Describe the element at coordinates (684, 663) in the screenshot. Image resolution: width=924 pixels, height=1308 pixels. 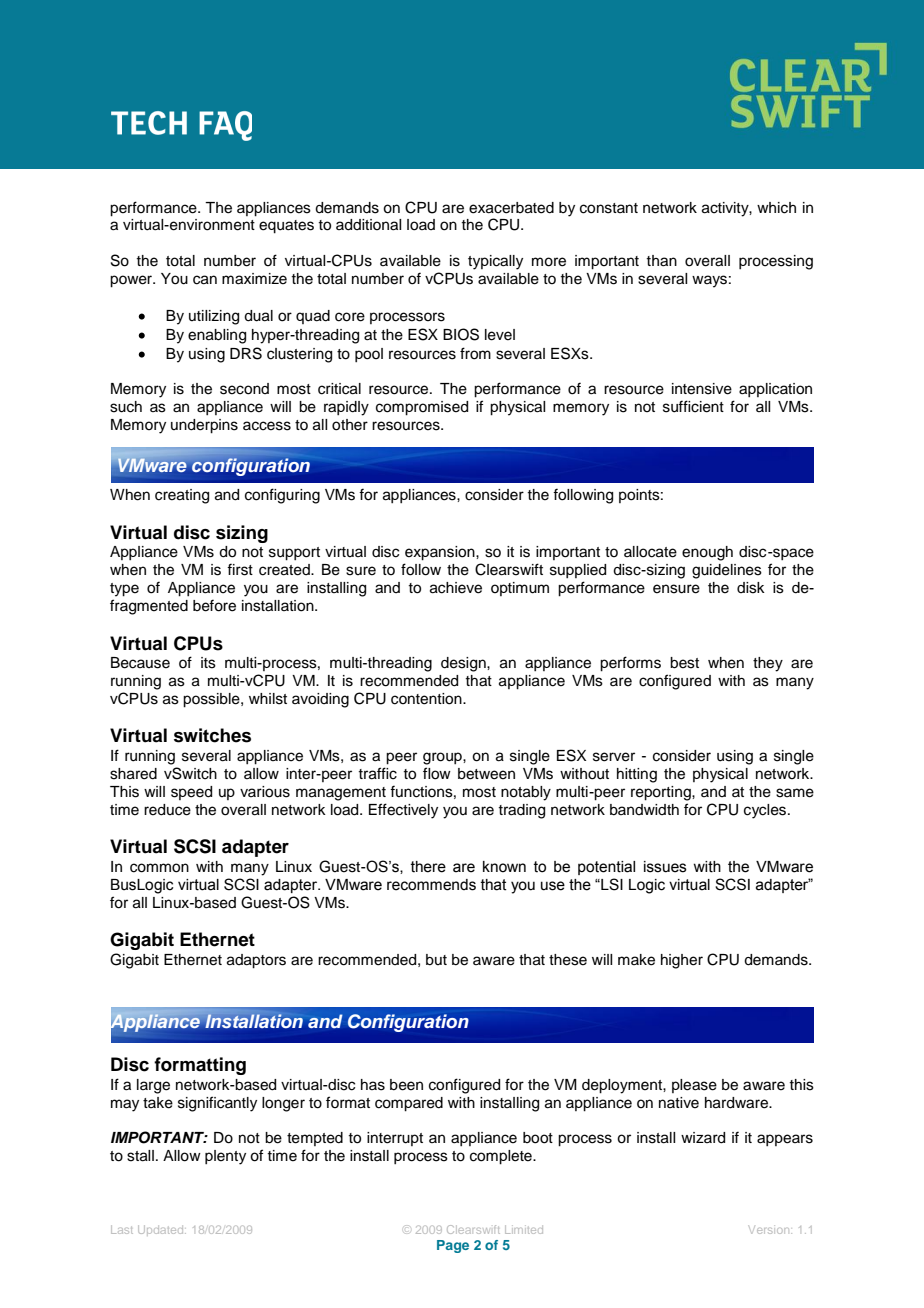
I see `best` at that location.
